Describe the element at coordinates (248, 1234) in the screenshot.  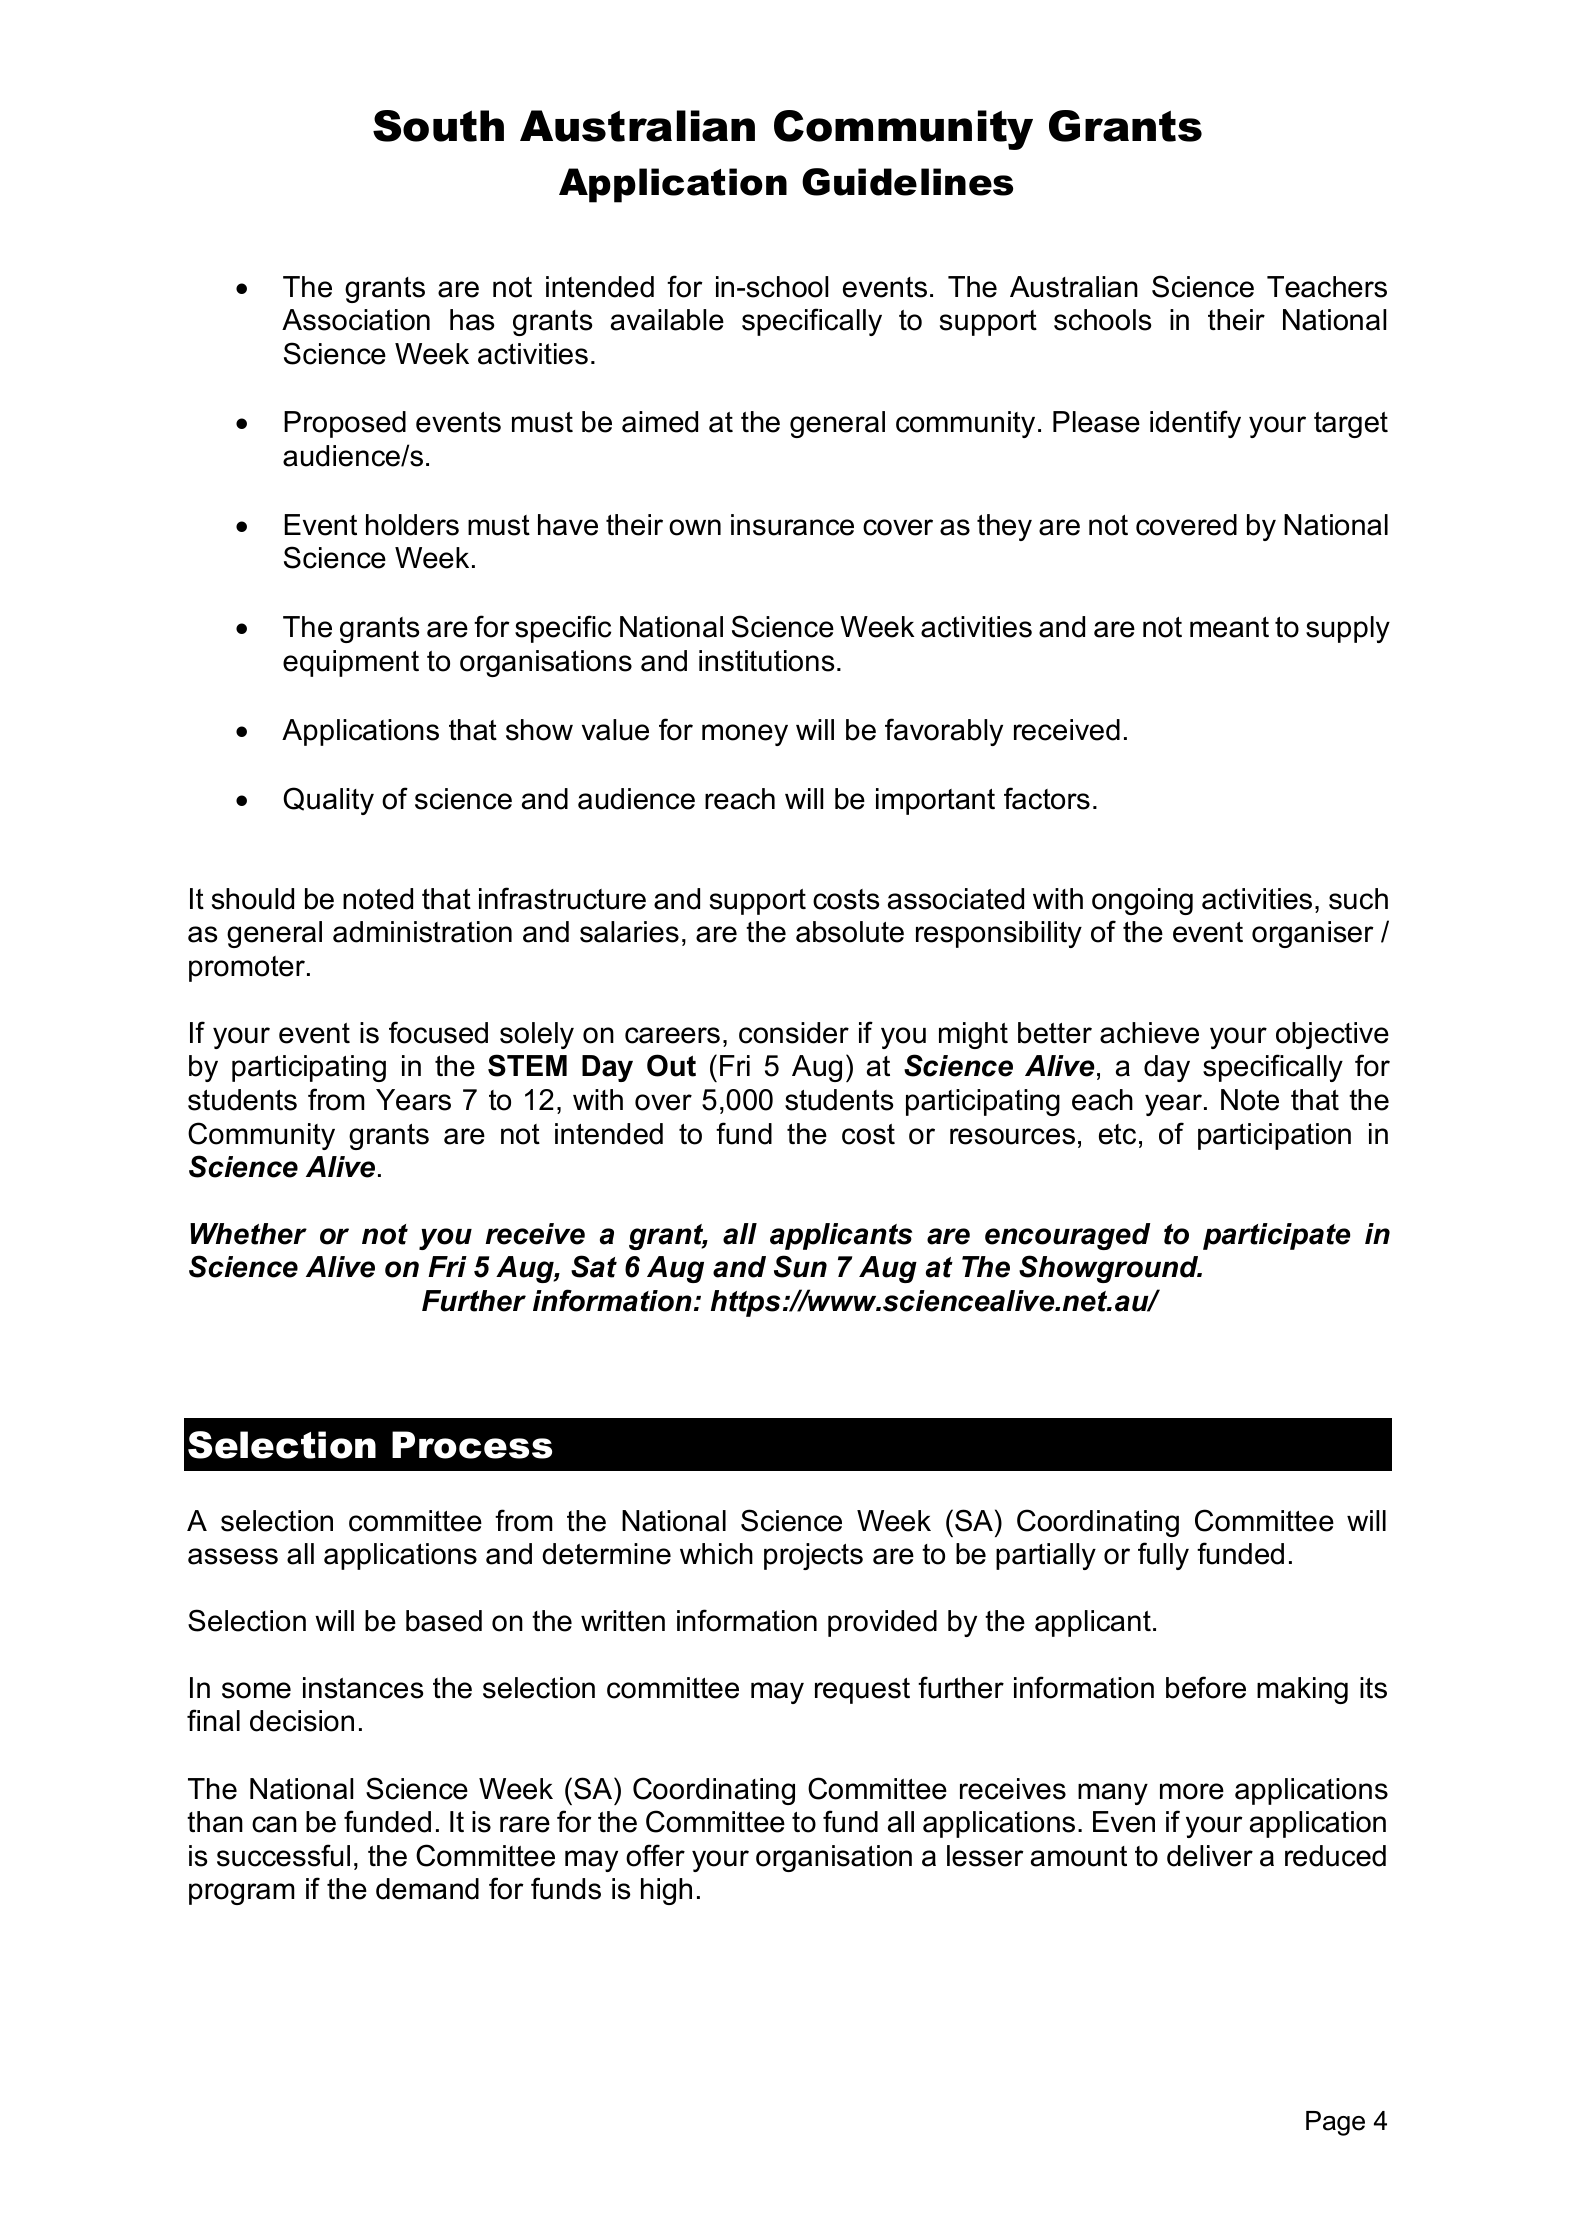
I see `Whether` at that location.
